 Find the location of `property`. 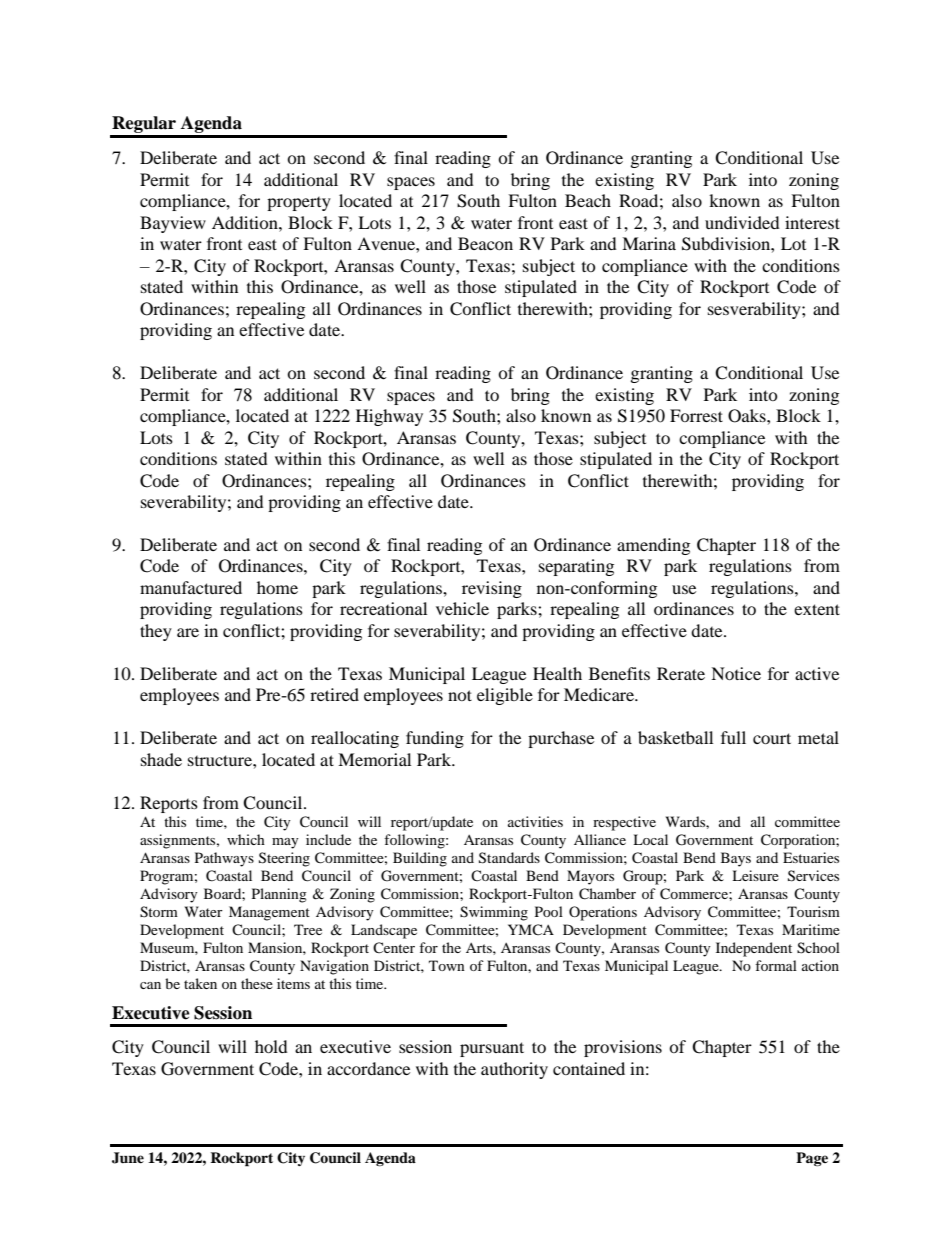

property is located at coordinates (299, 204).
